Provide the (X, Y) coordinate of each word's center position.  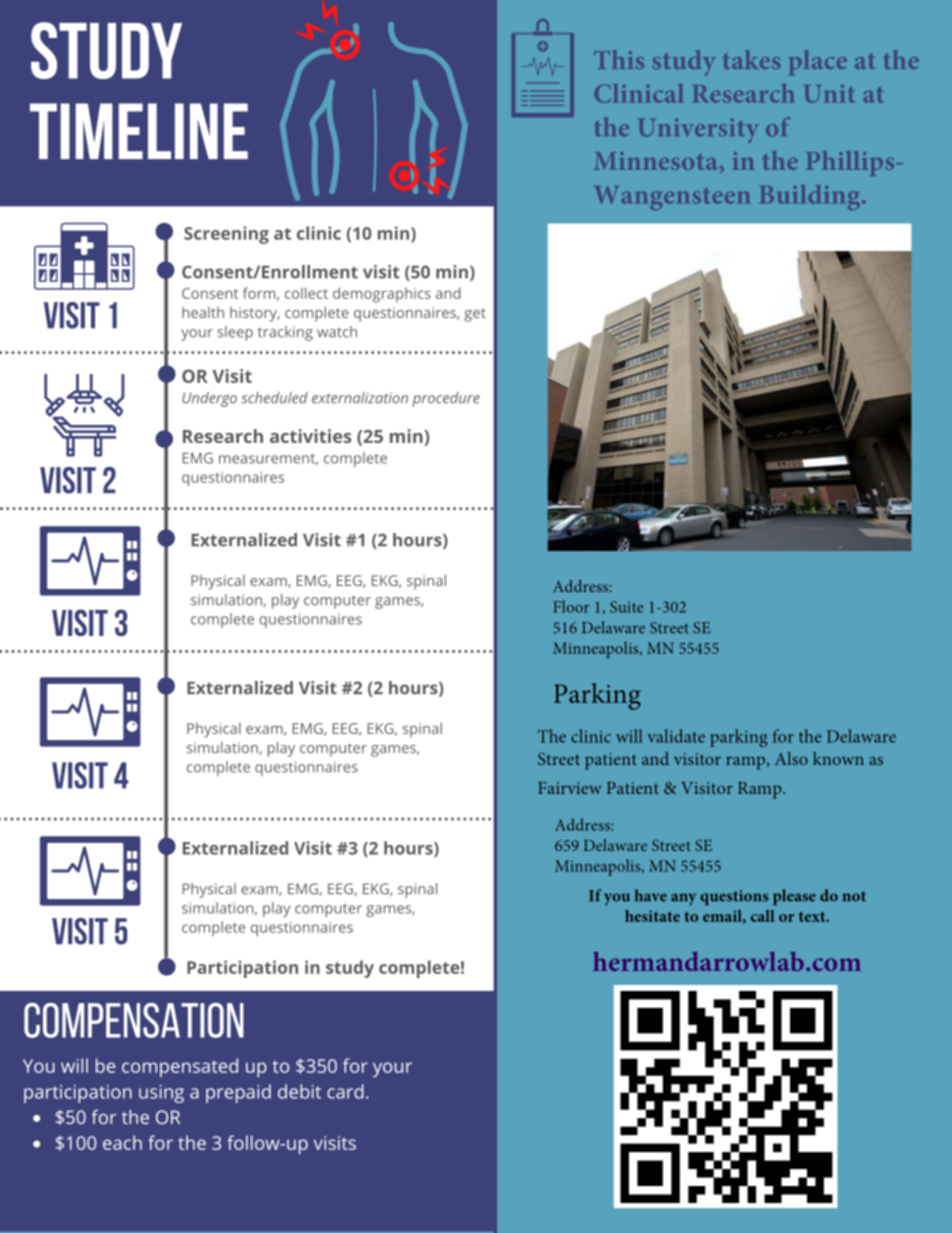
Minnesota (657, 161)
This (619, 59)
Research (743, 93)
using (161, 1094)
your (392, 1069)
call (763, 916)
